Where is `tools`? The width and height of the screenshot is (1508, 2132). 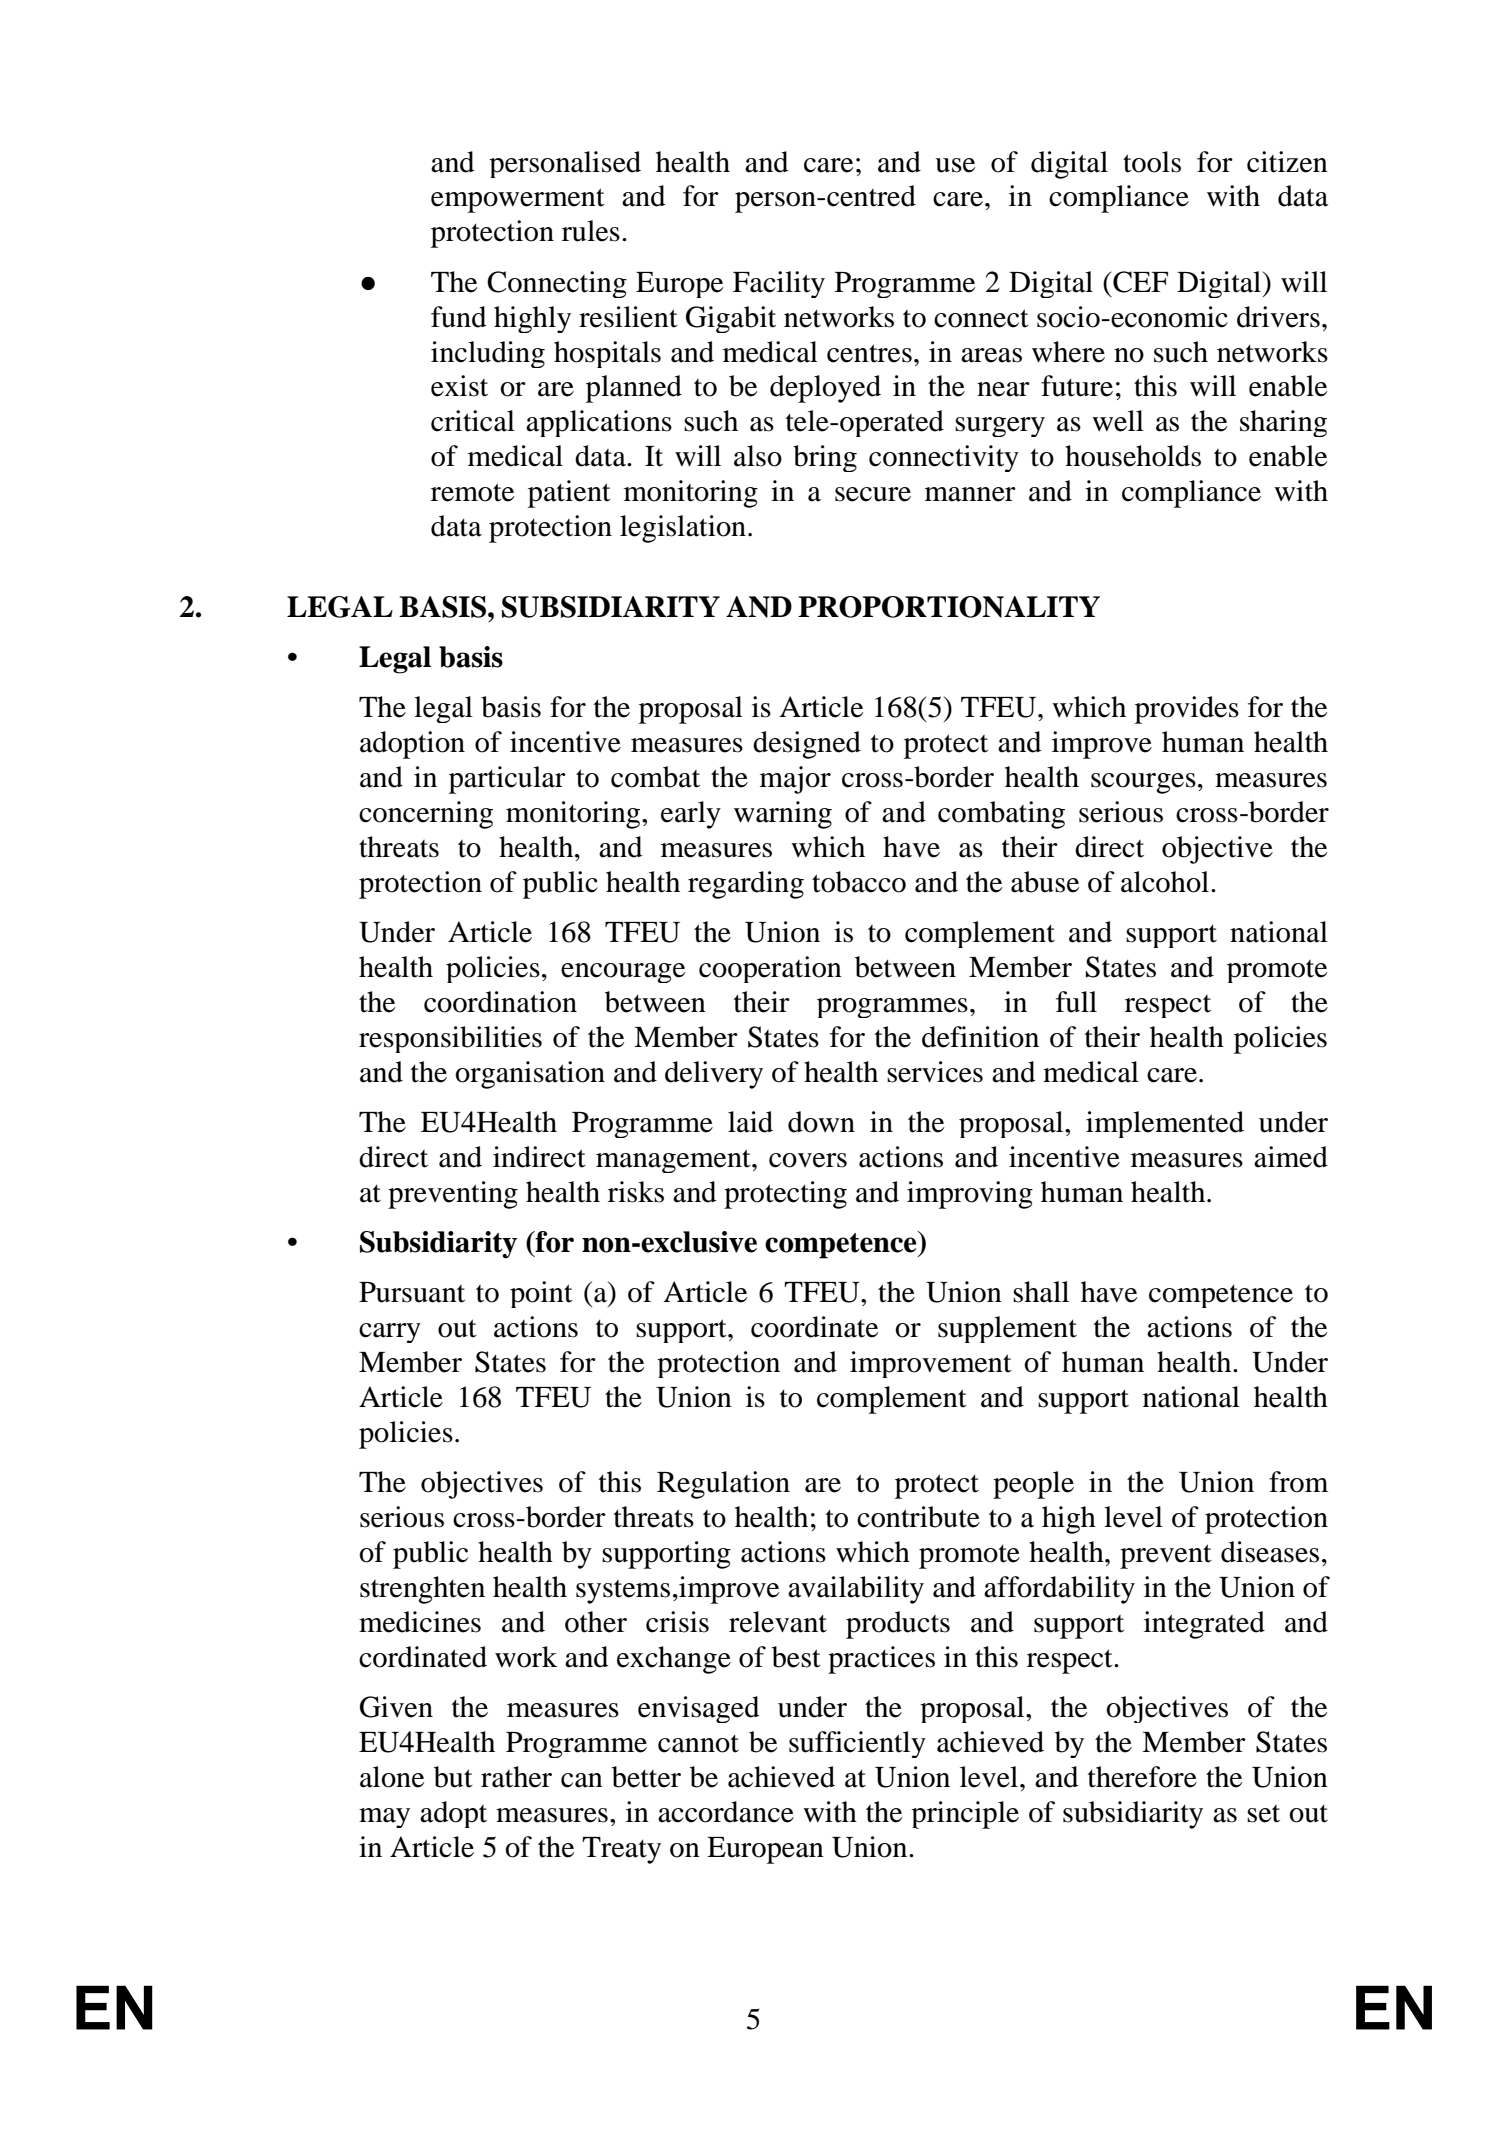 tools is located at coordinates (1152, 162).
